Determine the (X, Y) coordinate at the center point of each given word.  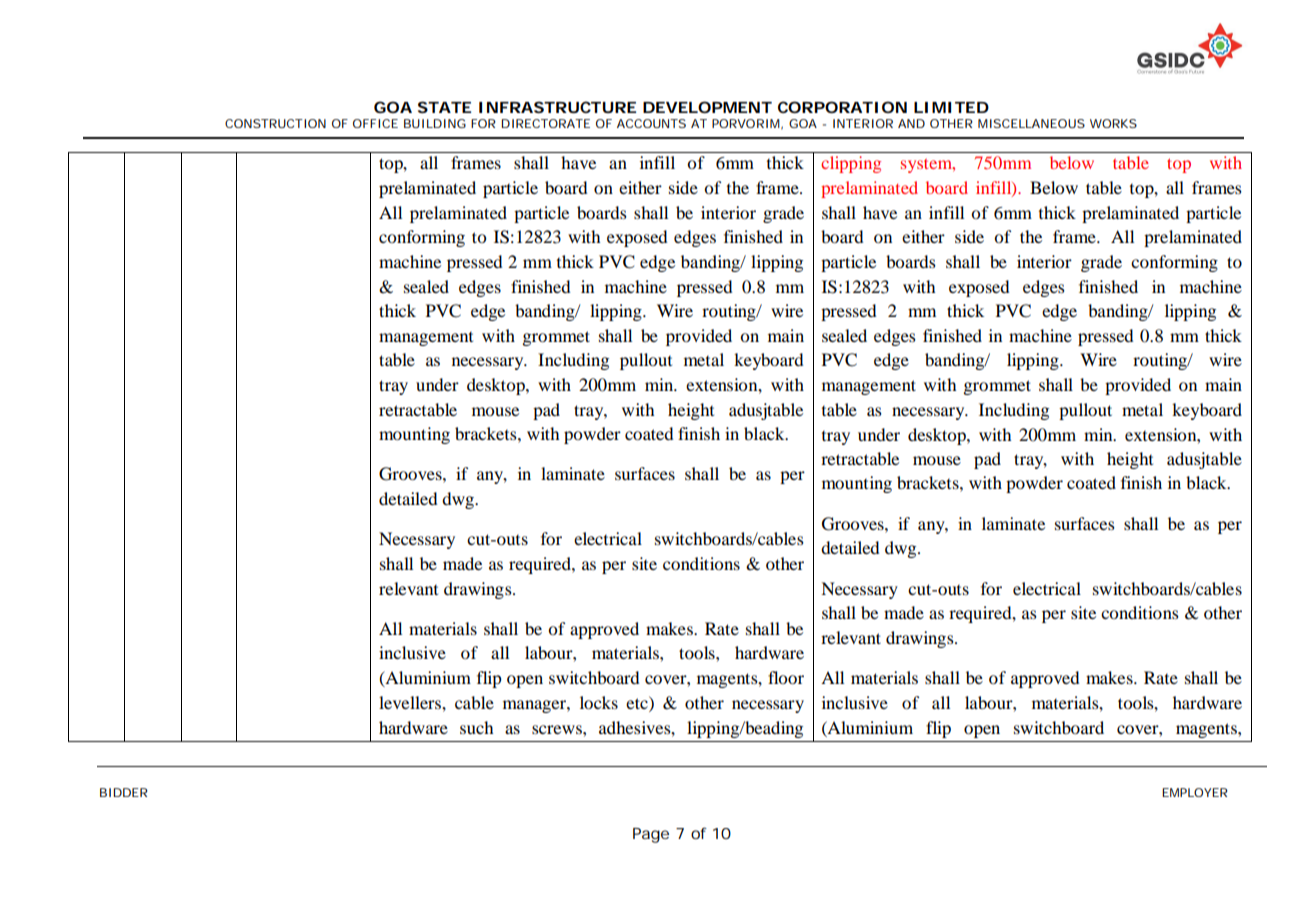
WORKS (1113, 123)
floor (786, 677)
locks (599, 702)
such (476, 727)
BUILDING (435, 123)
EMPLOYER (1195, 792)
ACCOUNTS (651, 123)
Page (651, 835)
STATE (444, 107)
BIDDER (124, 792)
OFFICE (375, 123)
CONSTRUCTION (275, 123)
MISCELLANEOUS (1031, 123)
